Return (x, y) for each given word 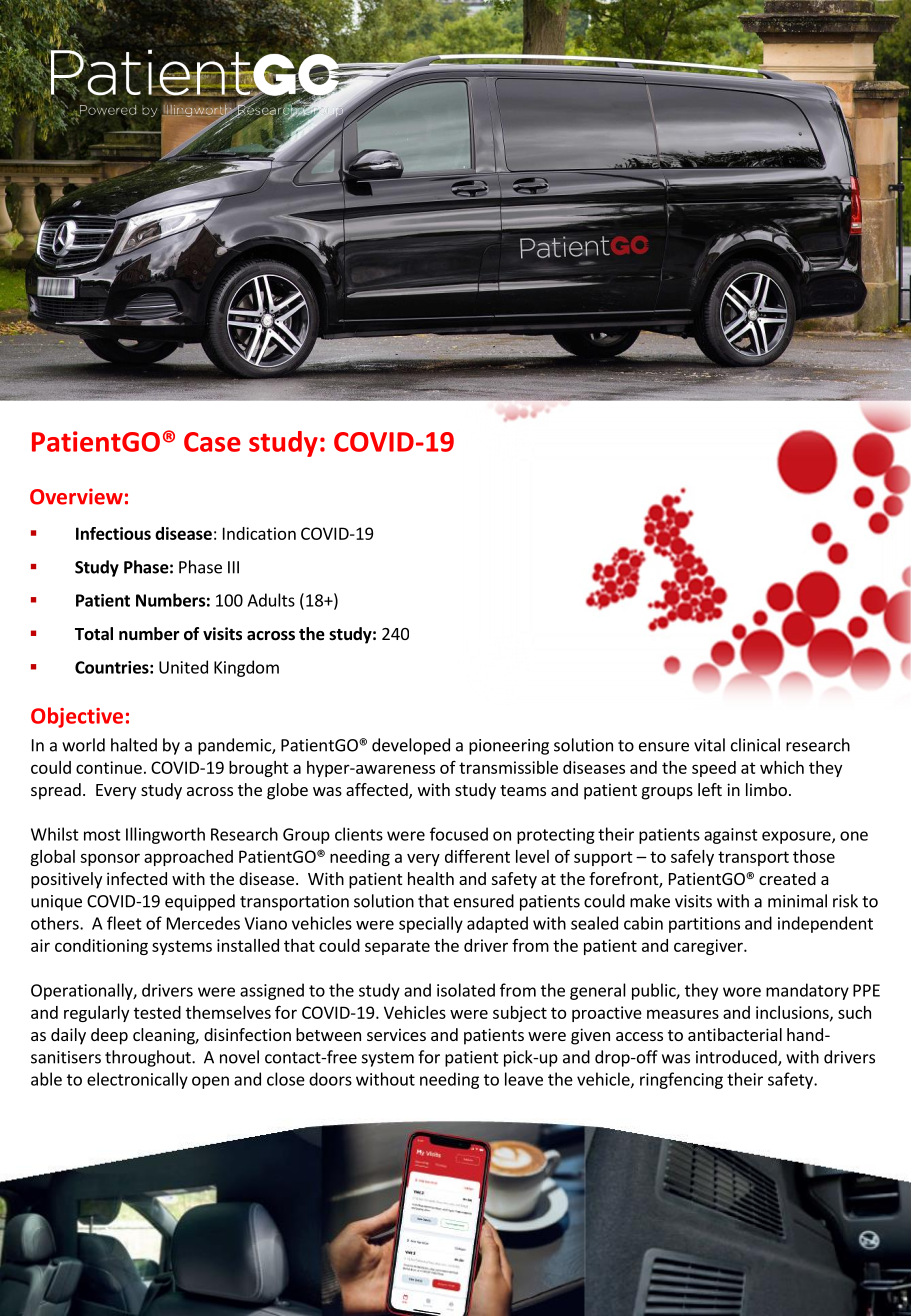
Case (212, 442)
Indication (259, 533)
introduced (737, 1058)
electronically (137, 1080)
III (233, 567)
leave (524, 1079)
